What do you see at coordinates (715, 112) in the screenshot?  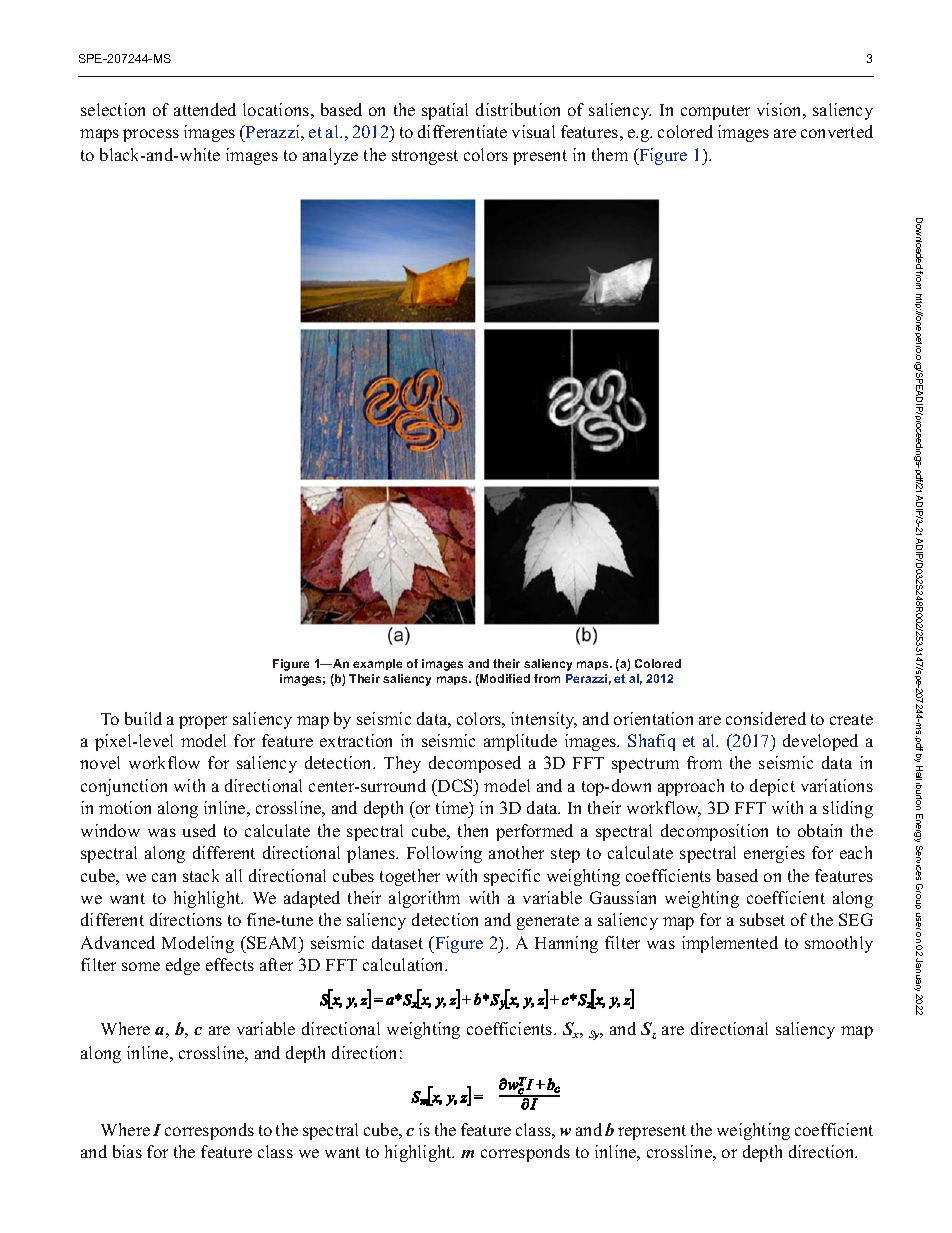 I see `computer` at bounding box center [715, 112].
